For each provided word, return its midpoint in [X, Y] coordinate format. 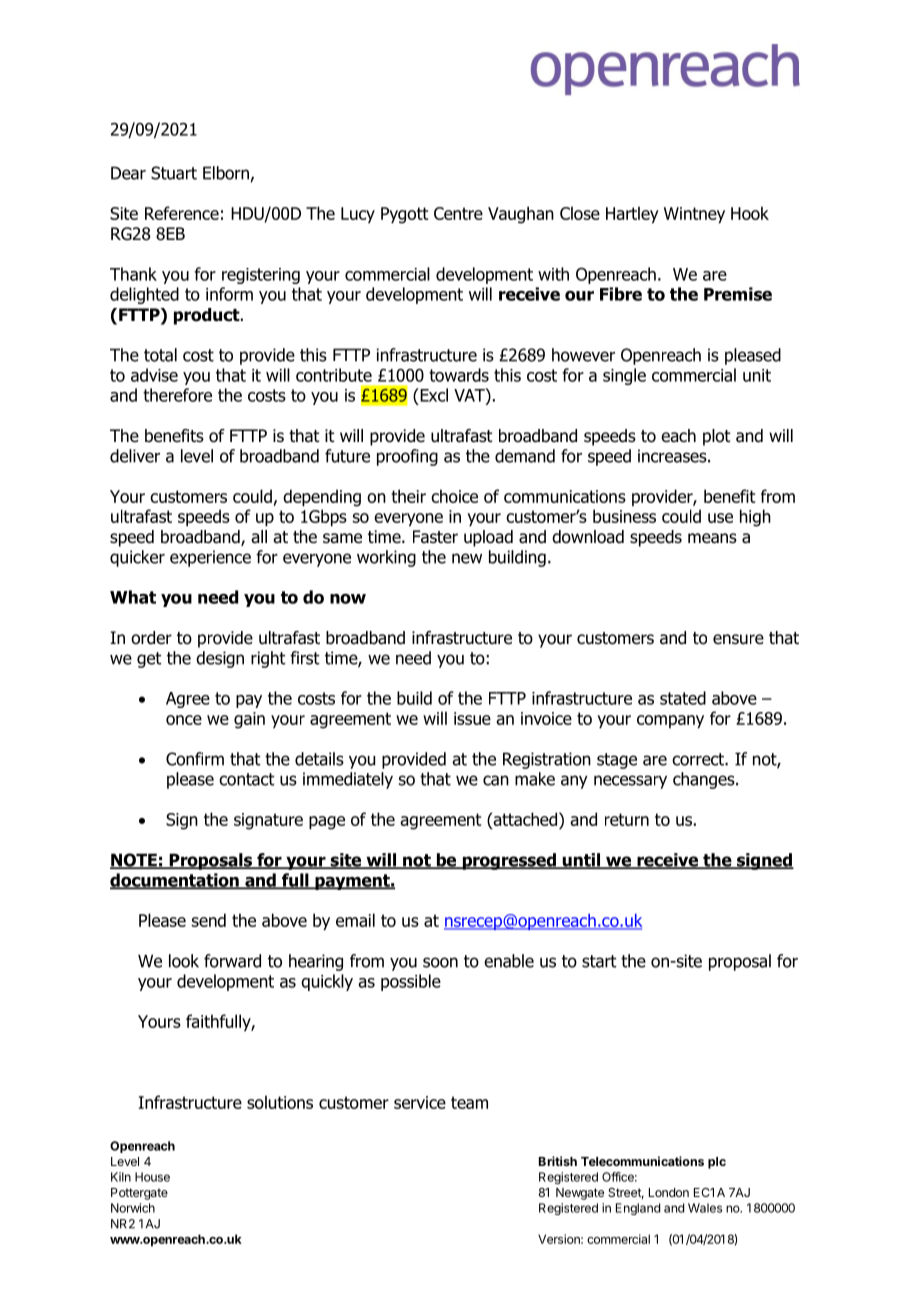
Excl [433, 395]
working [386, 558]
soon [440, 962]
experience [210, 558]
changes [705, 780]
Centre [458, 213]
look [184, 961]
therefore [177, 395]
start [599, 961]
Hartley [632, 215]
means [712, 538]
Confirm [195, 759]
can [496, 780]
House [152, 1177]
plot [717, 437]
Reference [182, 213]
